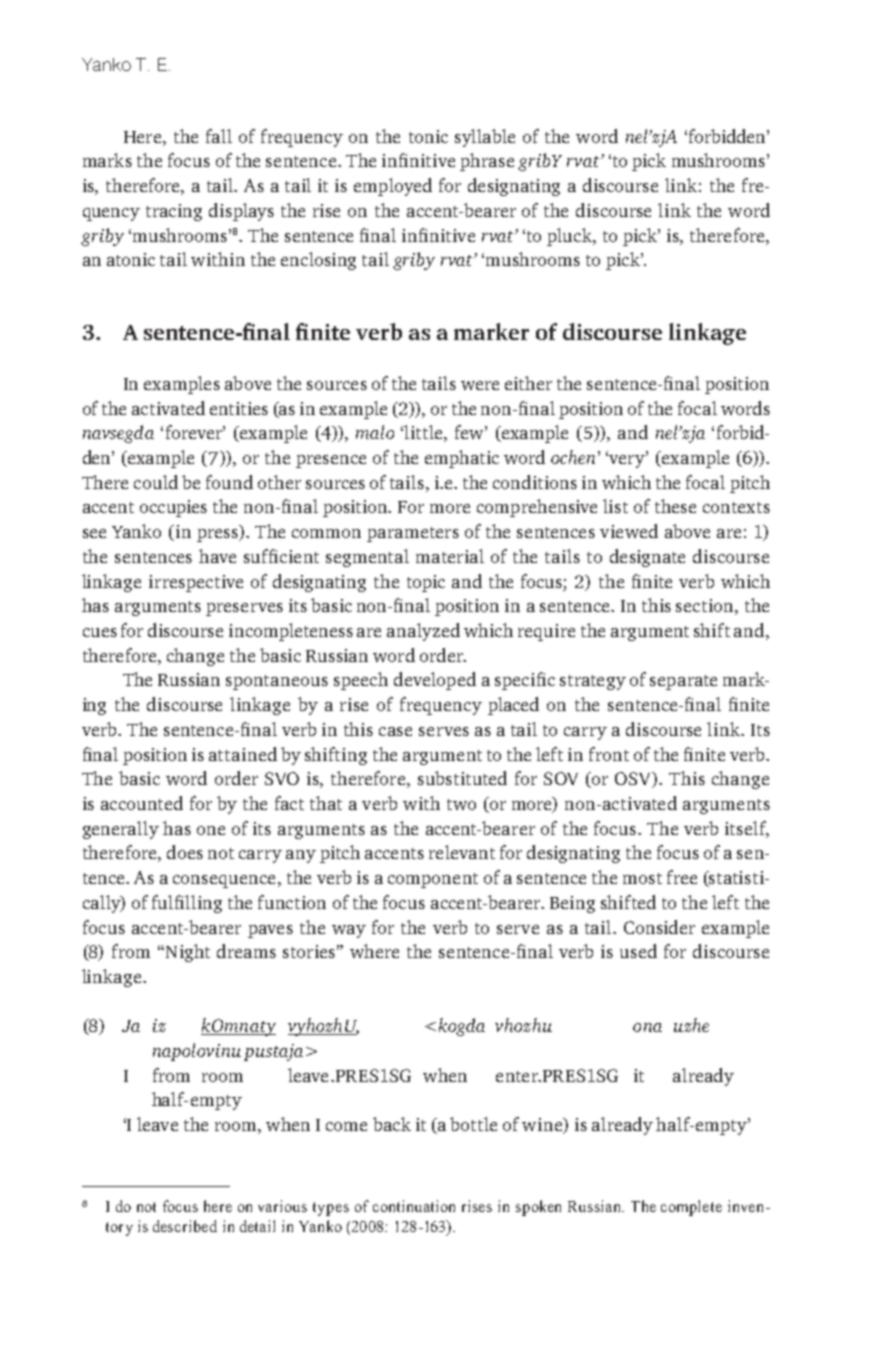 Image resolution: width=887 pixels, height=1372 pixels. Describe the element at coordinates (100, 632) in the screenshot. I see `cues` at that location.
